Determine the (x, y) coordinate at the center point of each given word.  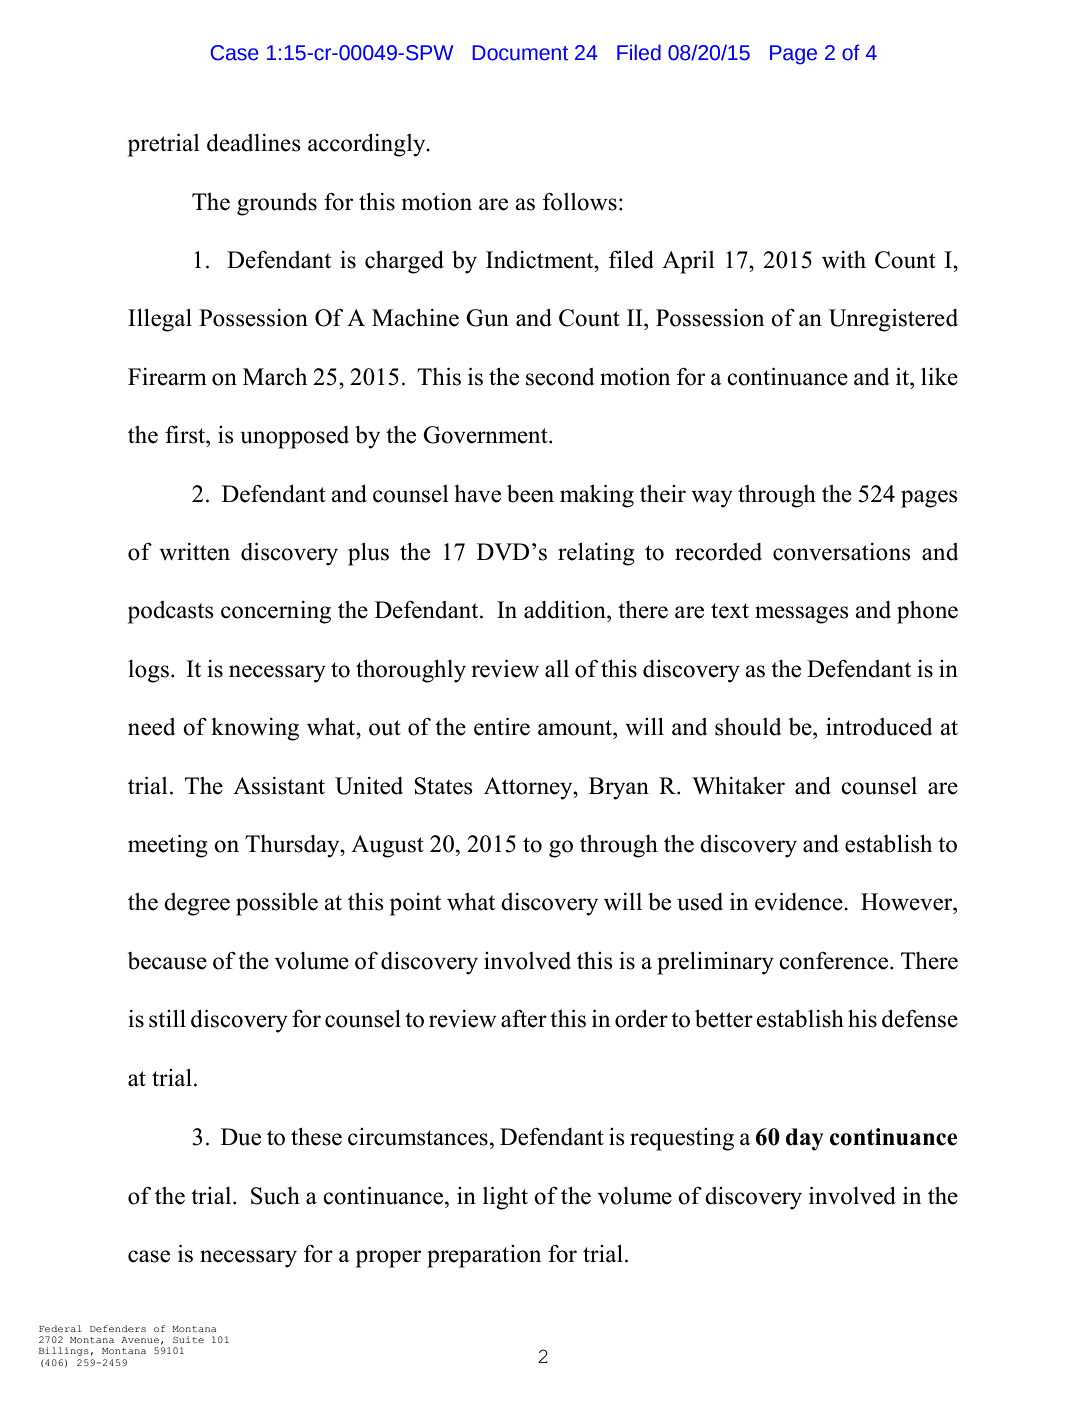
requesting (682, 1139)
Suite (188, 1339)
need (151, 727)
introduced (879, 727)
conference (835, 961)
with (844, 259)
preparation (484, 1256)
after (524, 1019)
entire (502, 727)
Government (486, 435)
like (939, 377)
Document (520, 53)
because (167, 961)
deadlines (253, 143)
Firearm (167, 377)
